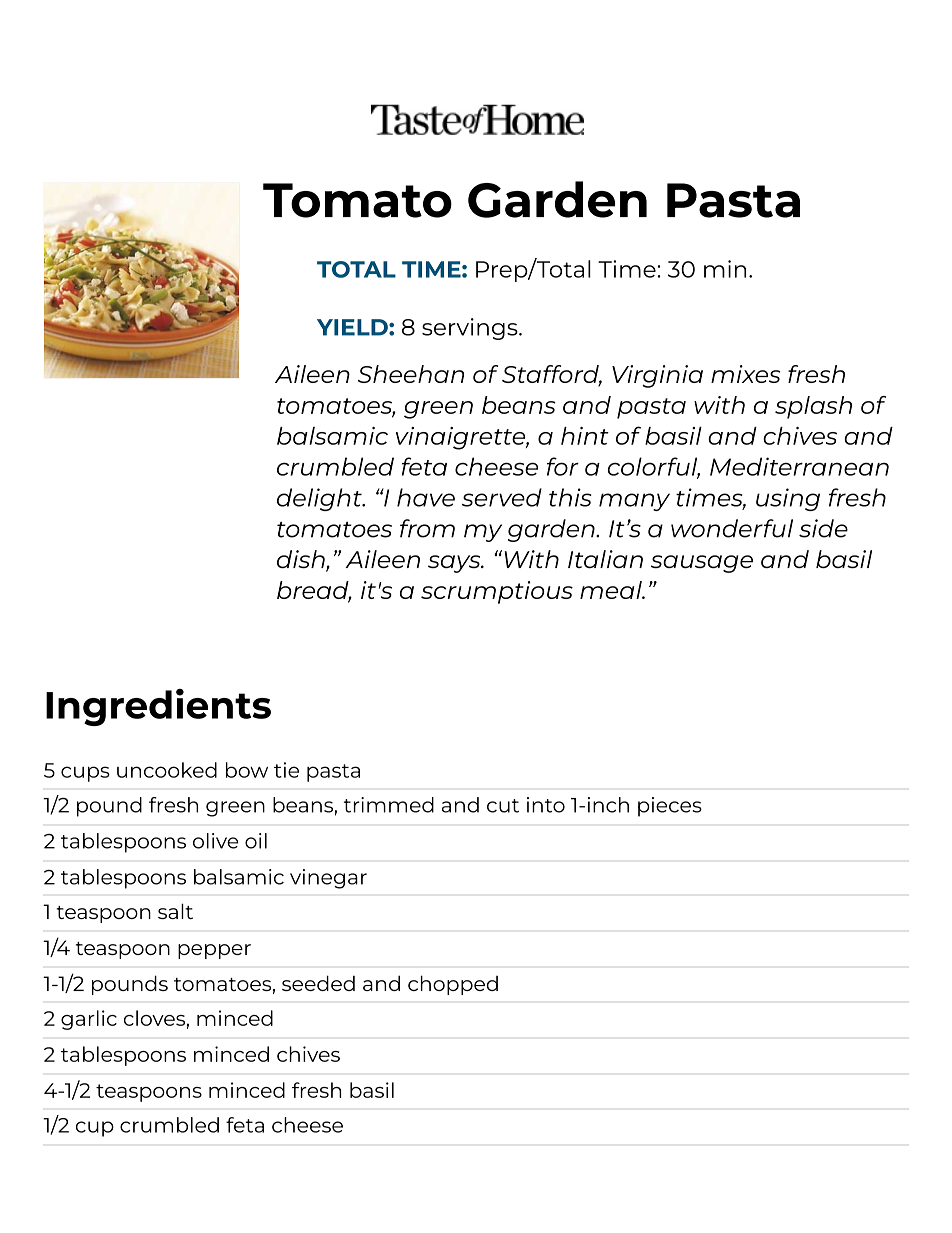 The height and width of the screenshot is (1233, 952). I want to click on chopped, so click(453, 985).
